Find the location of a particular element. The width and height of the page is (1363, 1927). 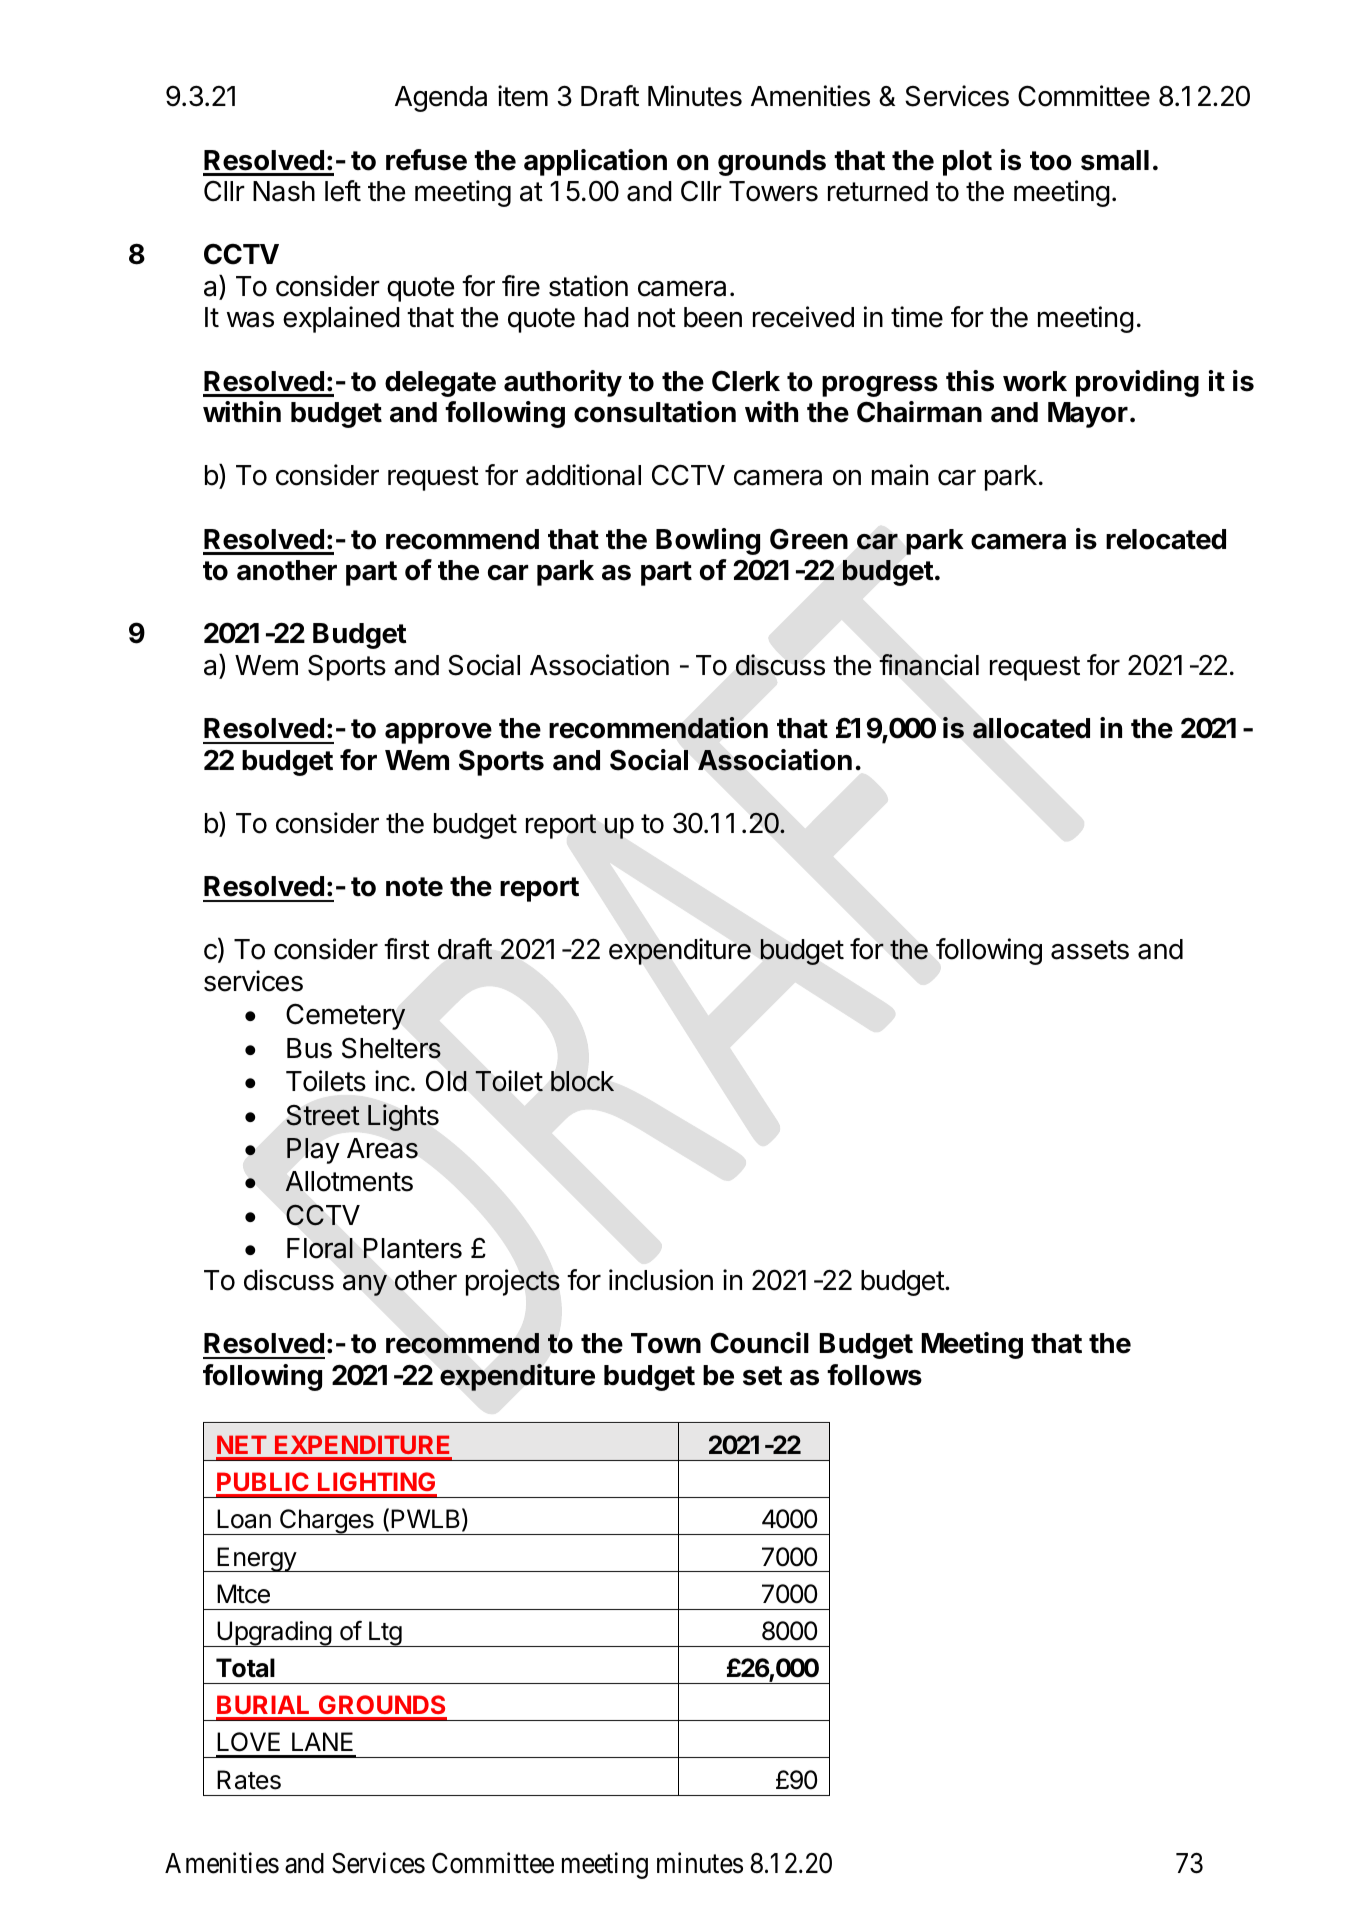

Towers is located at coordinates (773, 191).
